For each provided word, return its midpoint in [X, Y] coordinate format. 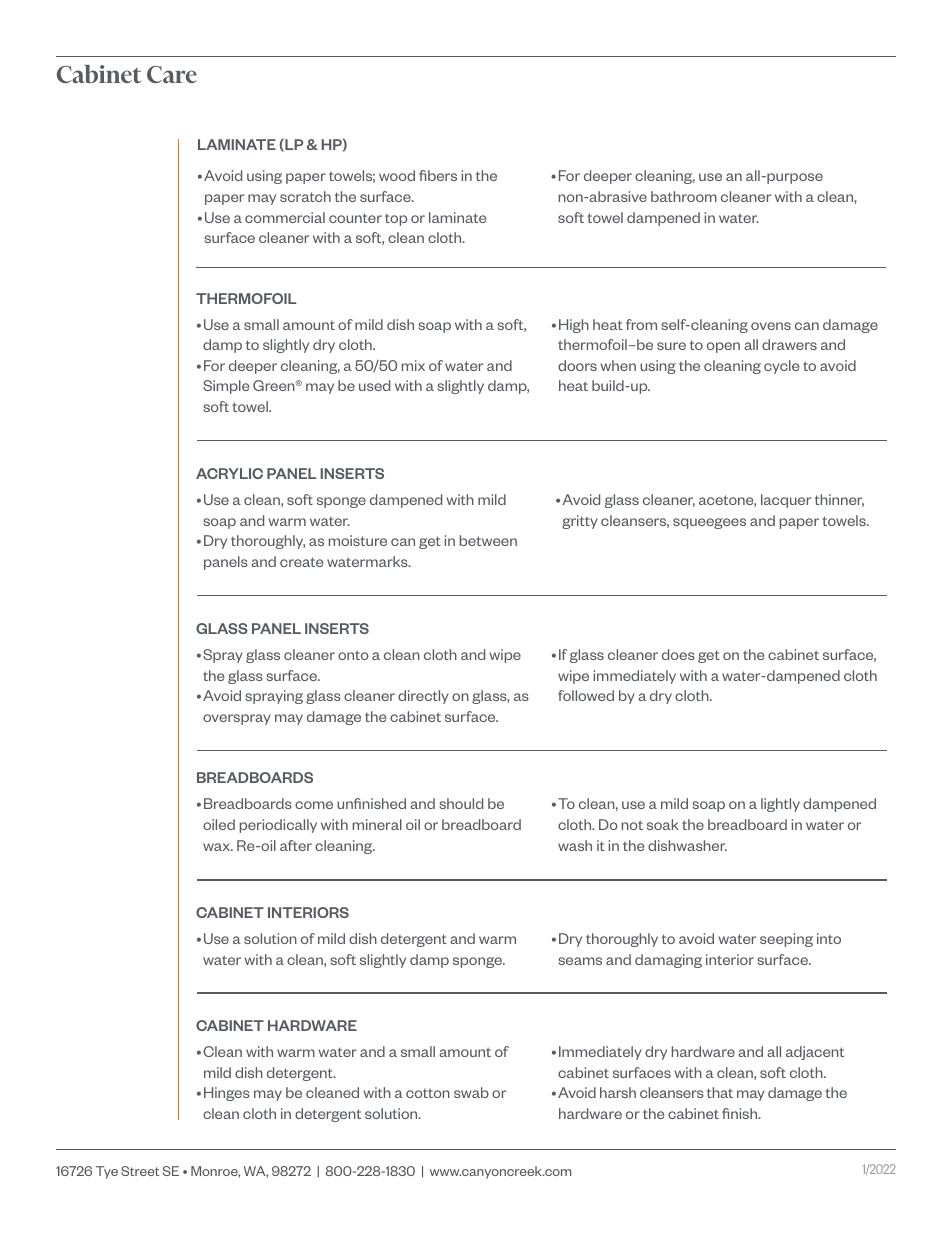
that [720, 1092]
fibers [438, 175]
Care [172, 74]
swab [471, 1092]
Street [140, 1171]
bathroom [684, 196]
